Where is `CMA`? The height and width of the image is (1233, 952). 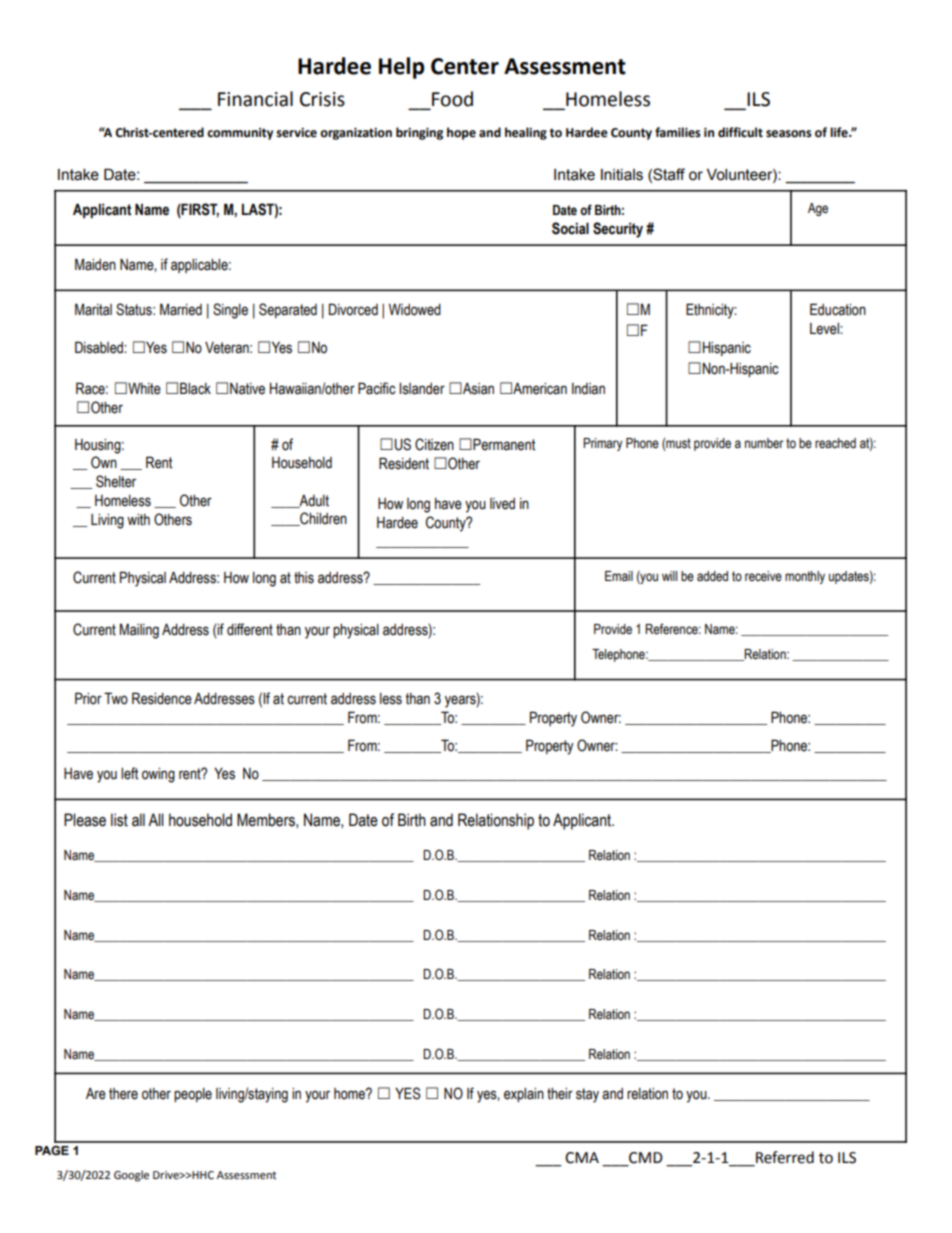 CMA is located at coordinates (582, 1158).
